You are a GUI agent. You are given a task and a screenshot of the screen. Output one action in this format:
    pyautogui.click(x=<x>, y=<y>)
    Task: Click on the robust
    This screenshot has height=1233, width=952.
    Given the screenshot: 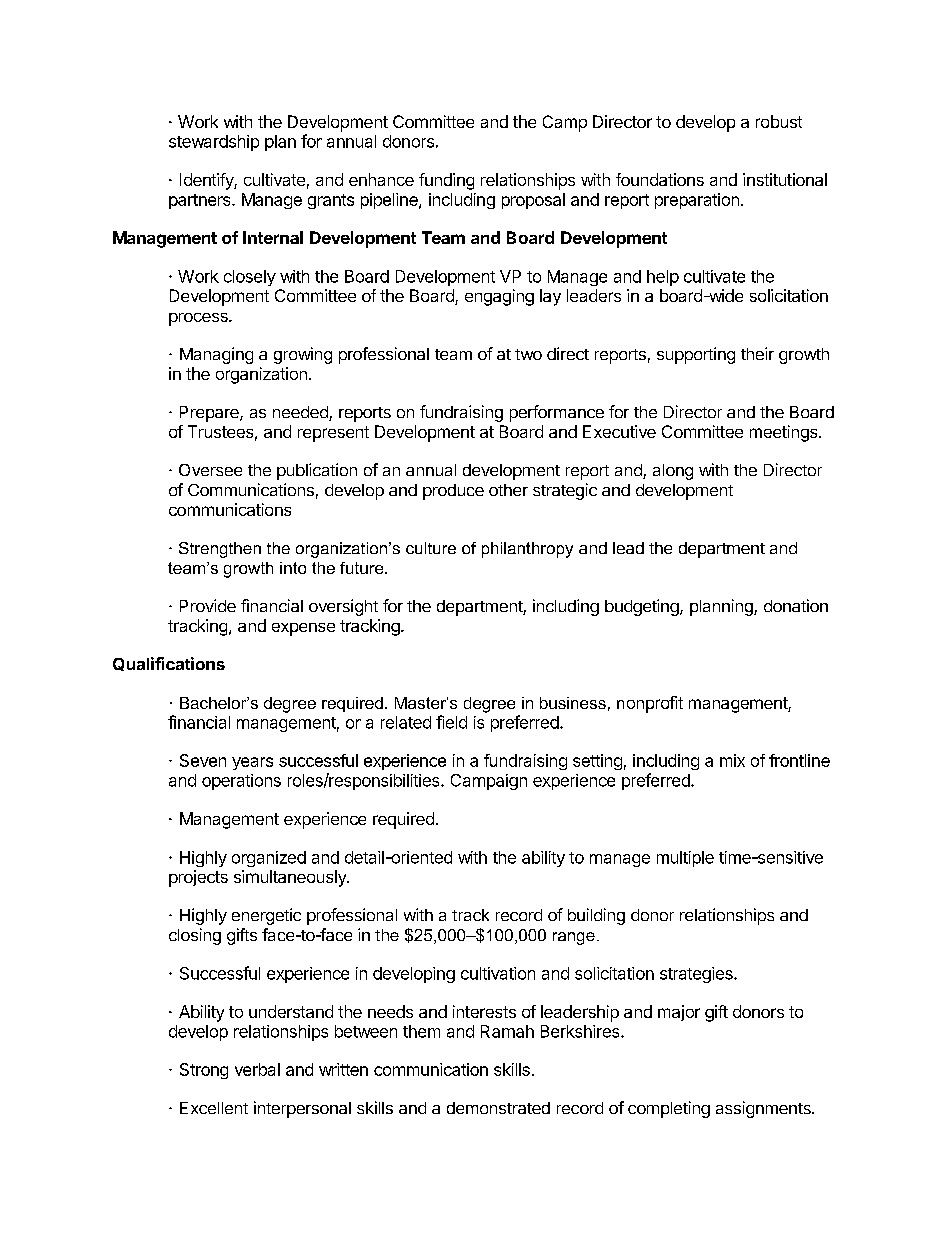 What is the action you would take?
    pyautogui.click(x=779, y=121)
